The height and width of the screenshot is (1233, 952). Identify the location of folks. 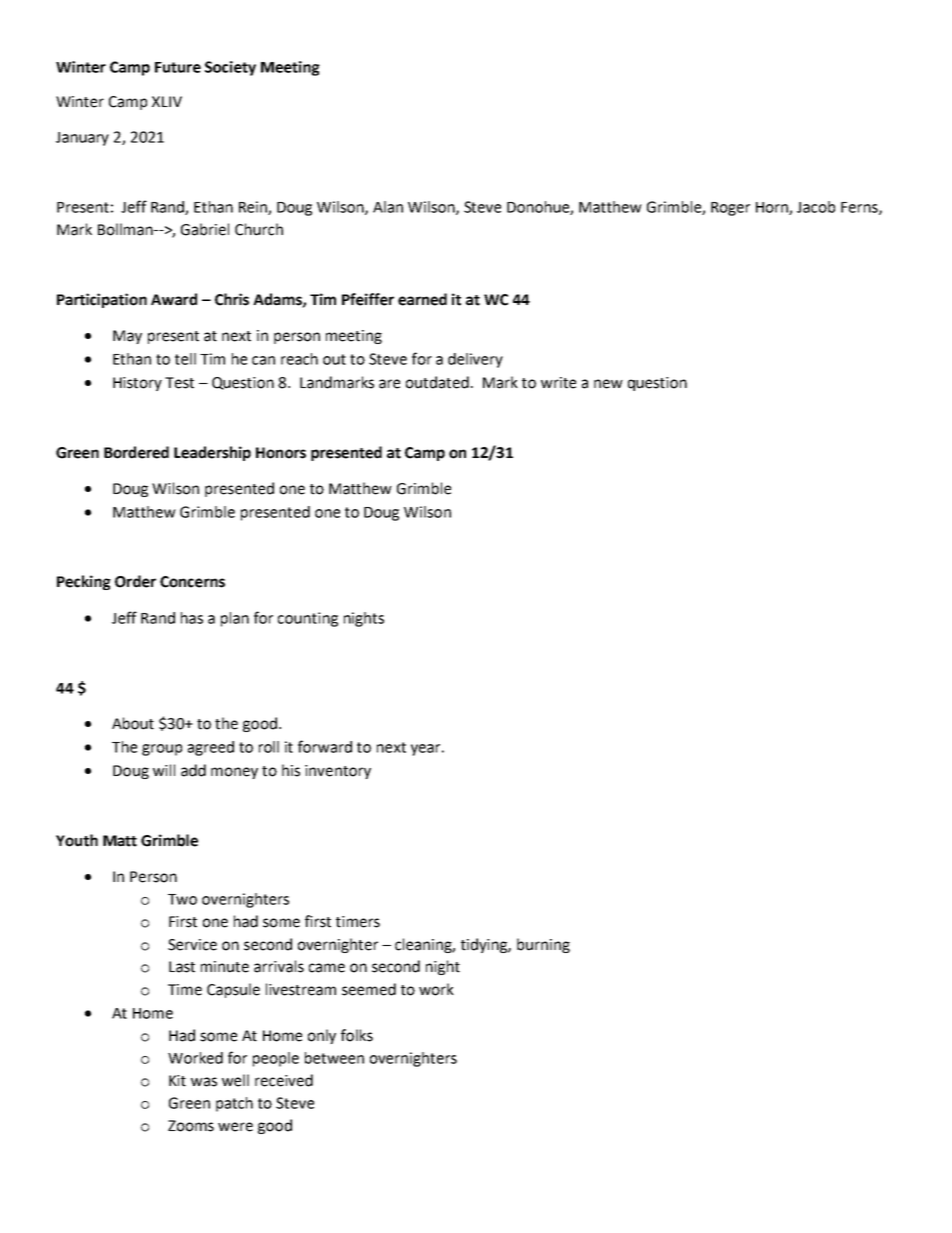
(357, 1035).
